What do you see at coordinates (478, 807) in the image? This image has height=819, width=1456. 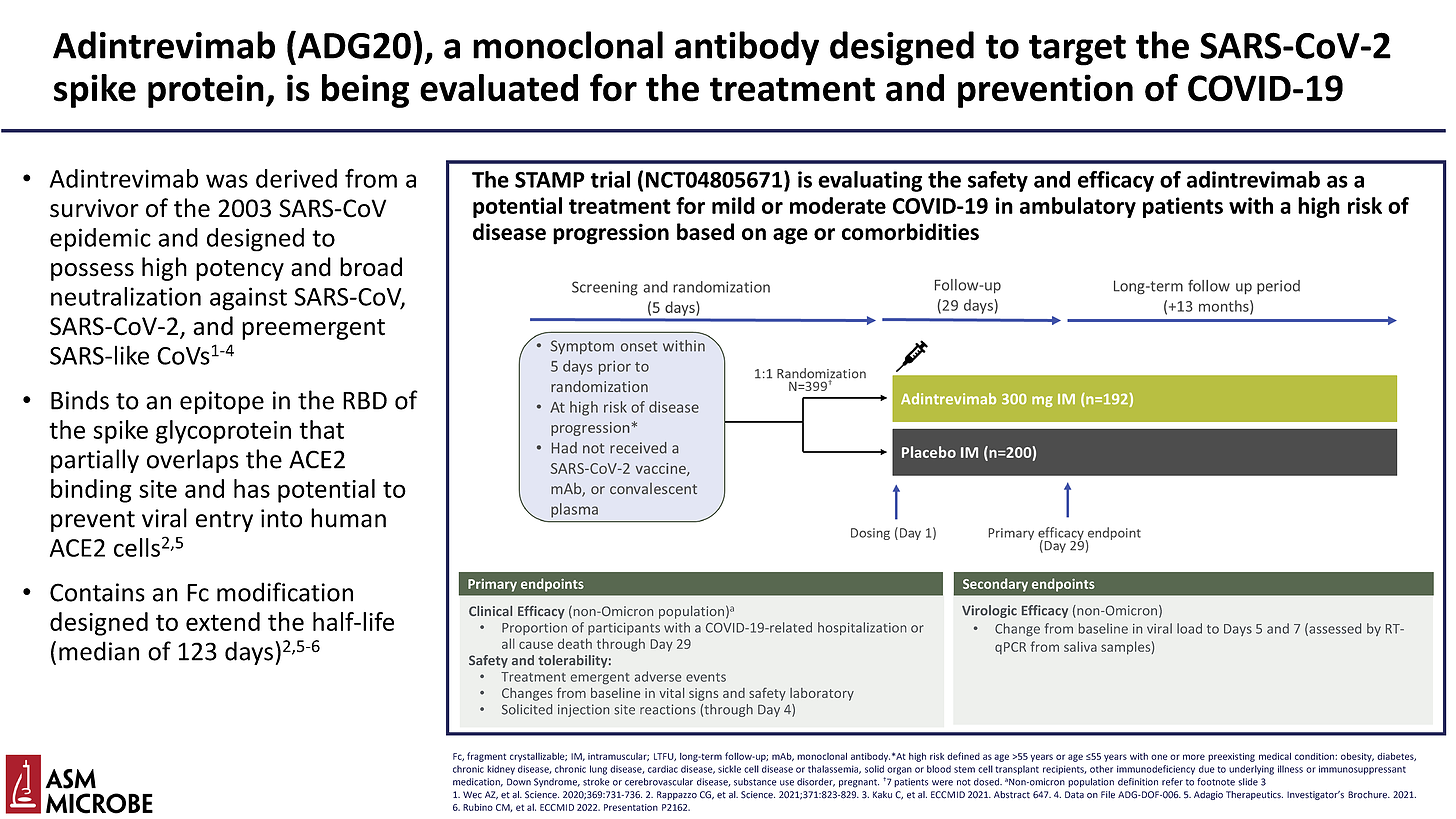 I see `Rubino` at bounding box center [478, 807].
